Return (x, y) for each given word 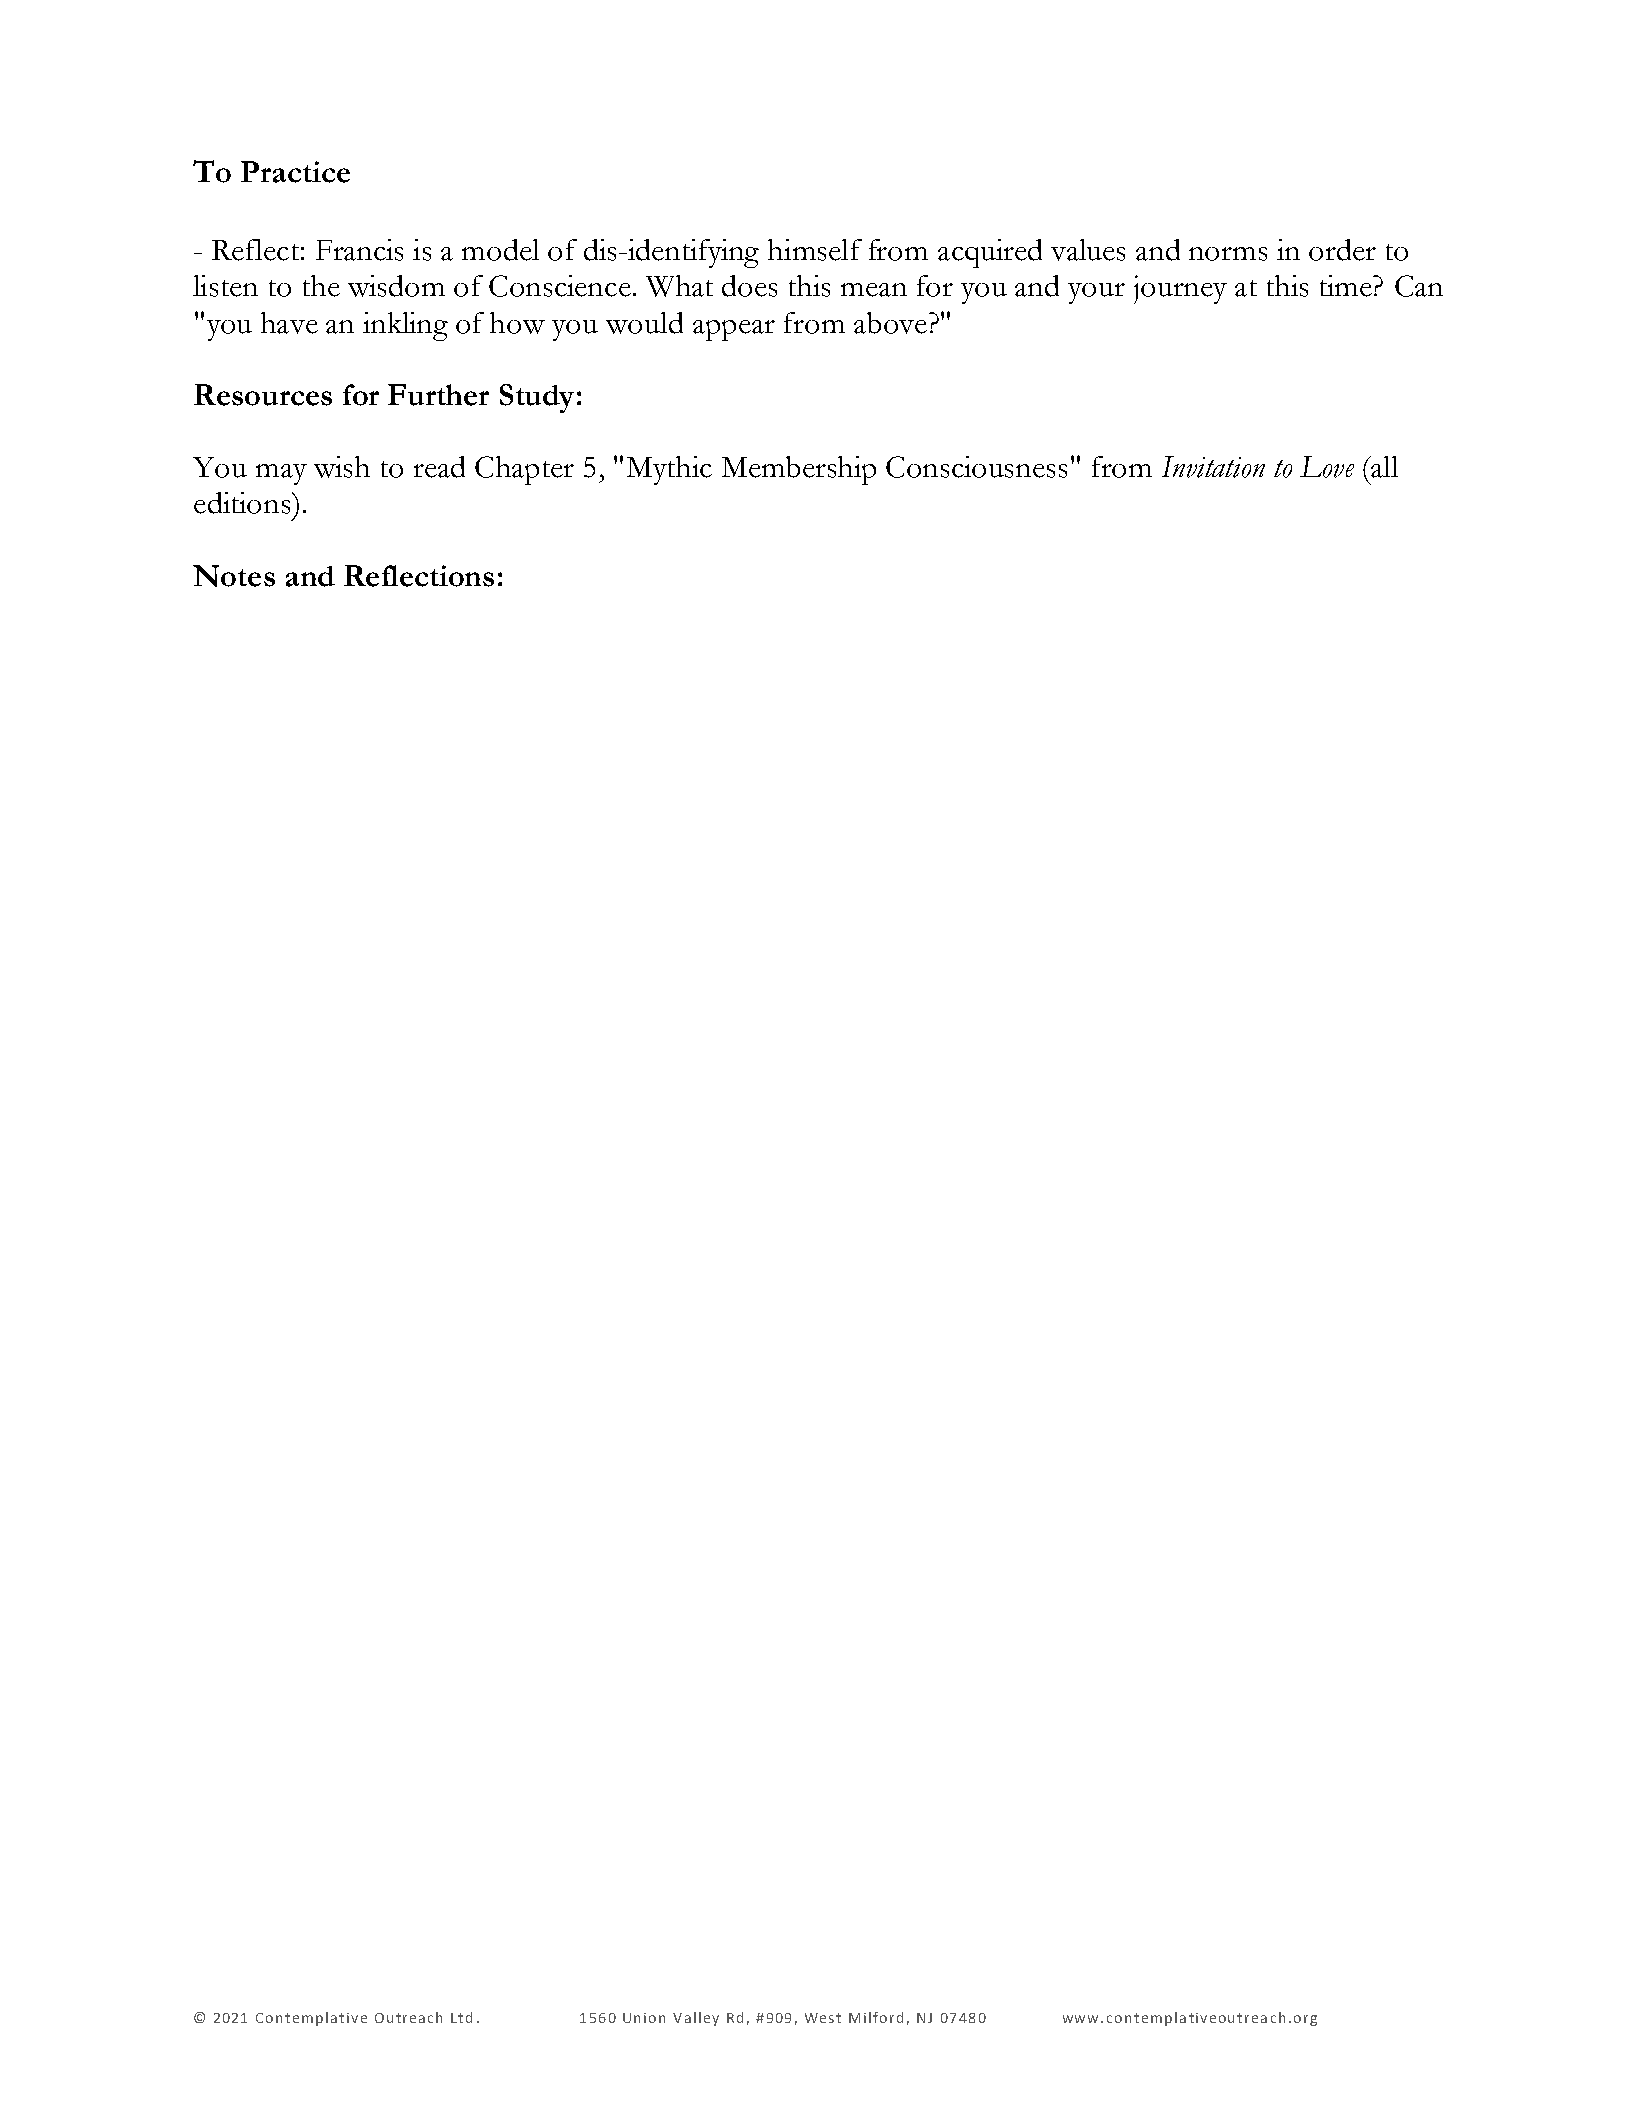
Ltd (461, 2017)
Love (1327, 467)
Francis (359, 250)
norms (1228, 254)
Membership (799, 470)
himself (815, 250)
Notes (234, 576)
